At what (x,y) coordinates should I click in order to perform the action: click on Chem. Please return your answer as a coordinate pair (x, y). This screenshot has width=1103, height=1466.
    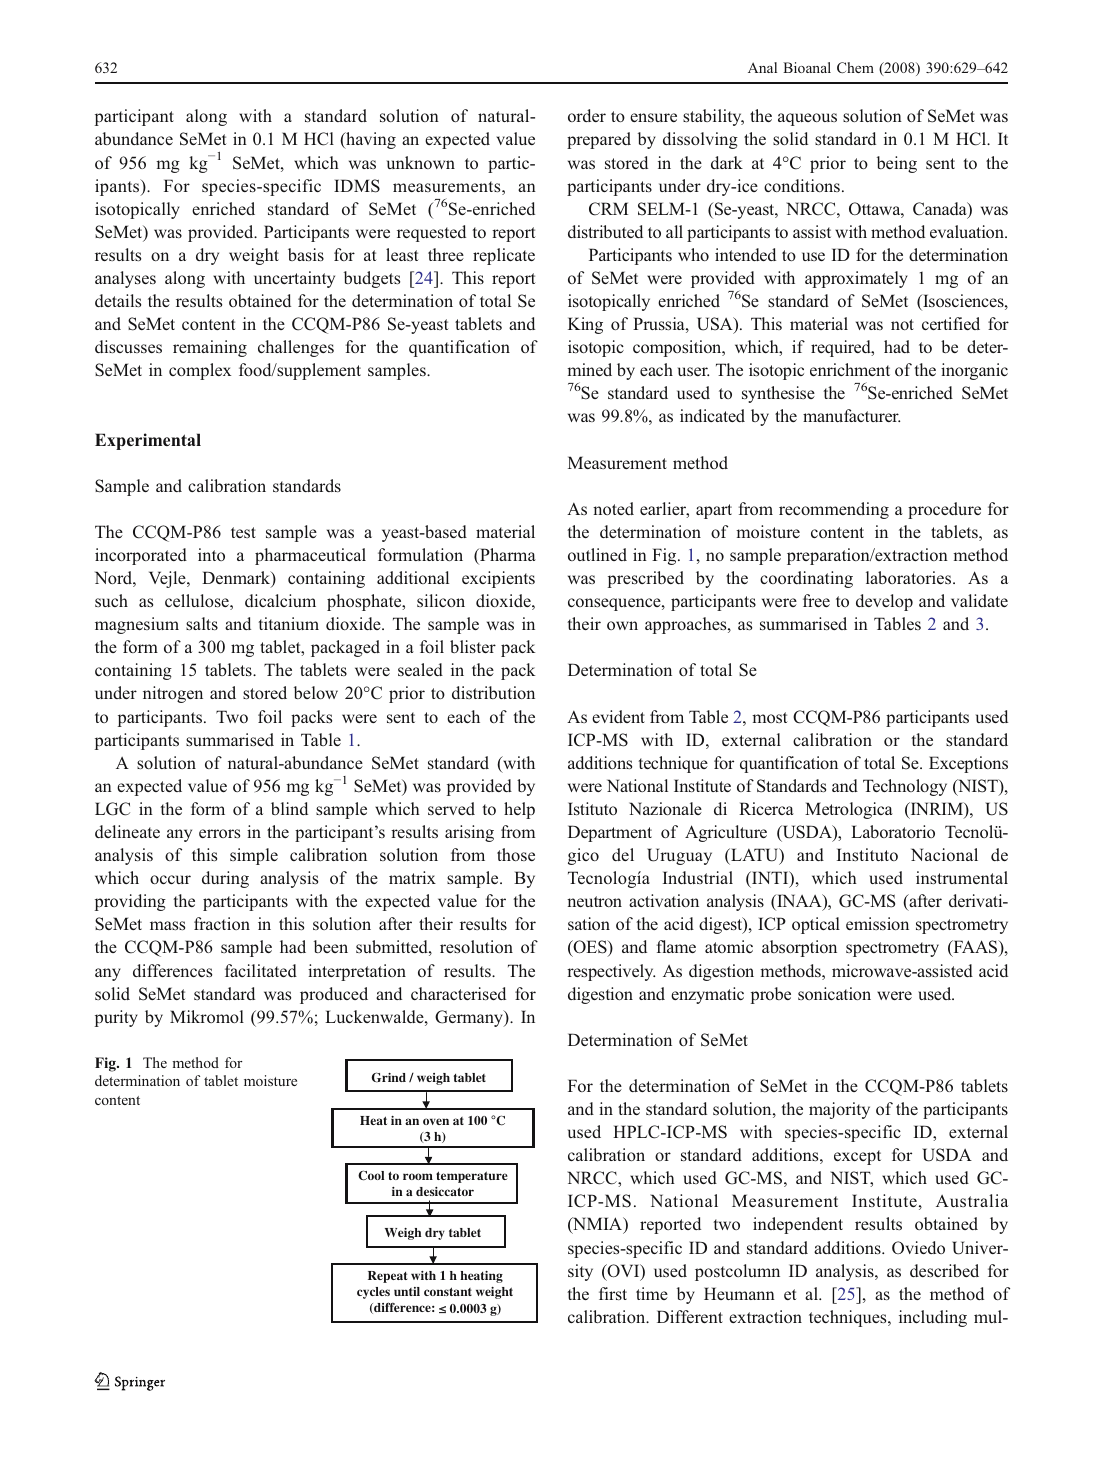
    Looking at the image, I should click on (855, 67).
